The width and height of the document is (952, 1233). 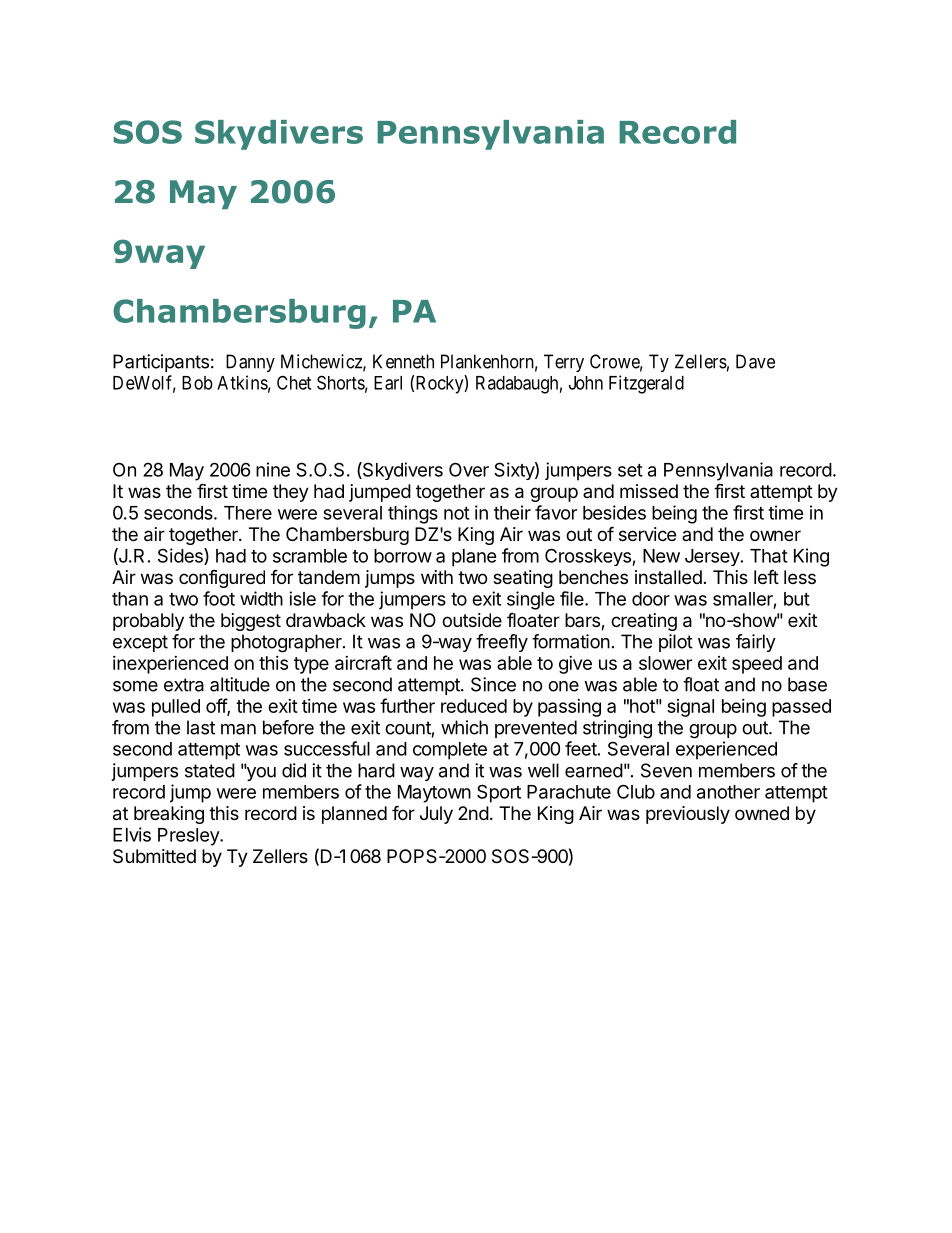 What do you see at coordinates (219, 598) in the document?
I see `foot` at bounding box center [219, 598].
